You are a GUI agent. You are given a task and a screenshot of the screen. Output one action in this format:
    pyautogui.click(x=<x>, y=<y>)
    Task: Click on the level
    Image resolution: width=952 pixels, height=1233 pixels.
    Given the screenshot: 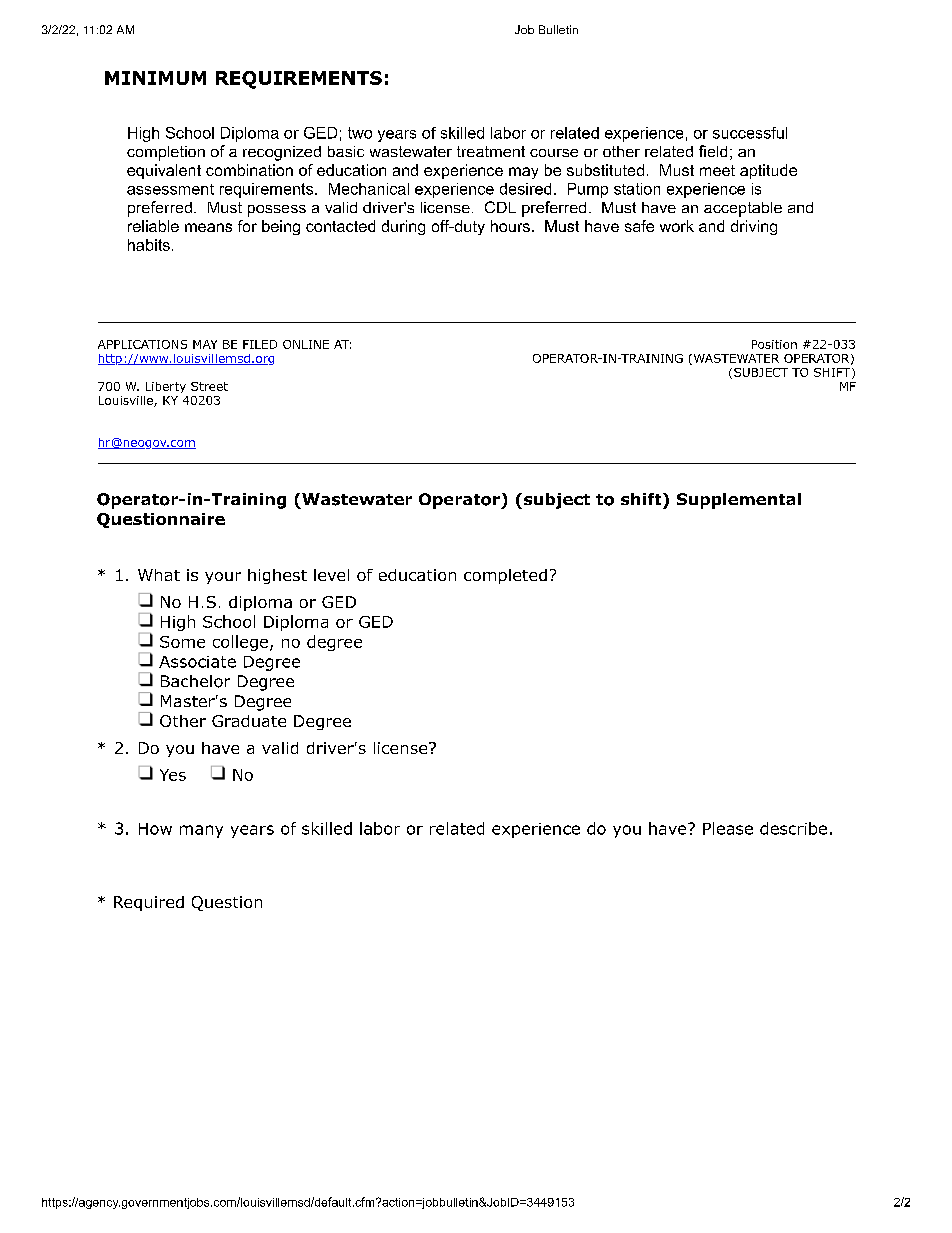 What is the action you would take?
    pyautogui.click(x=331, y=575)
